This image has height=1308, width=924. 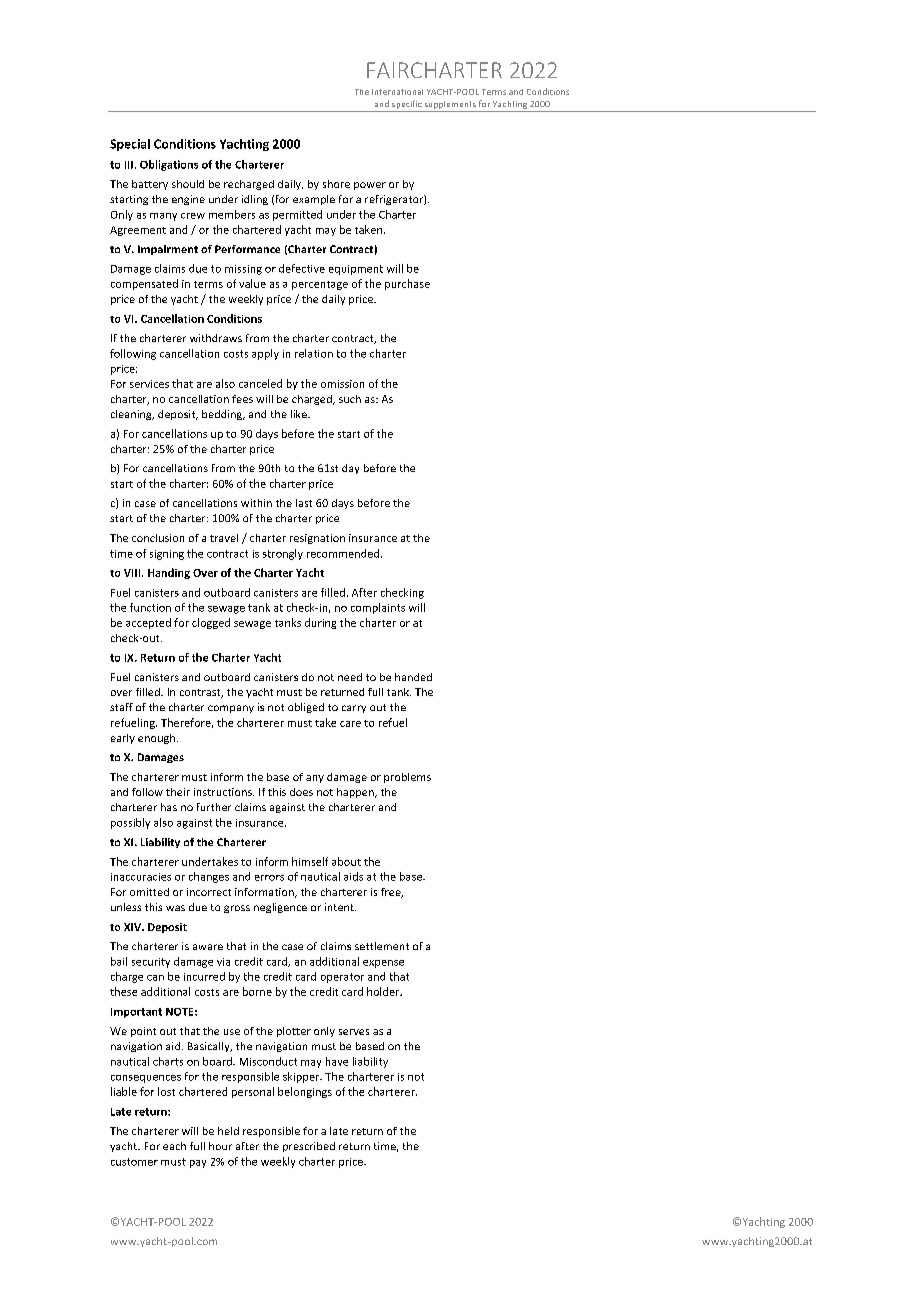 I want to click on International, so click(x=397, y=92).
